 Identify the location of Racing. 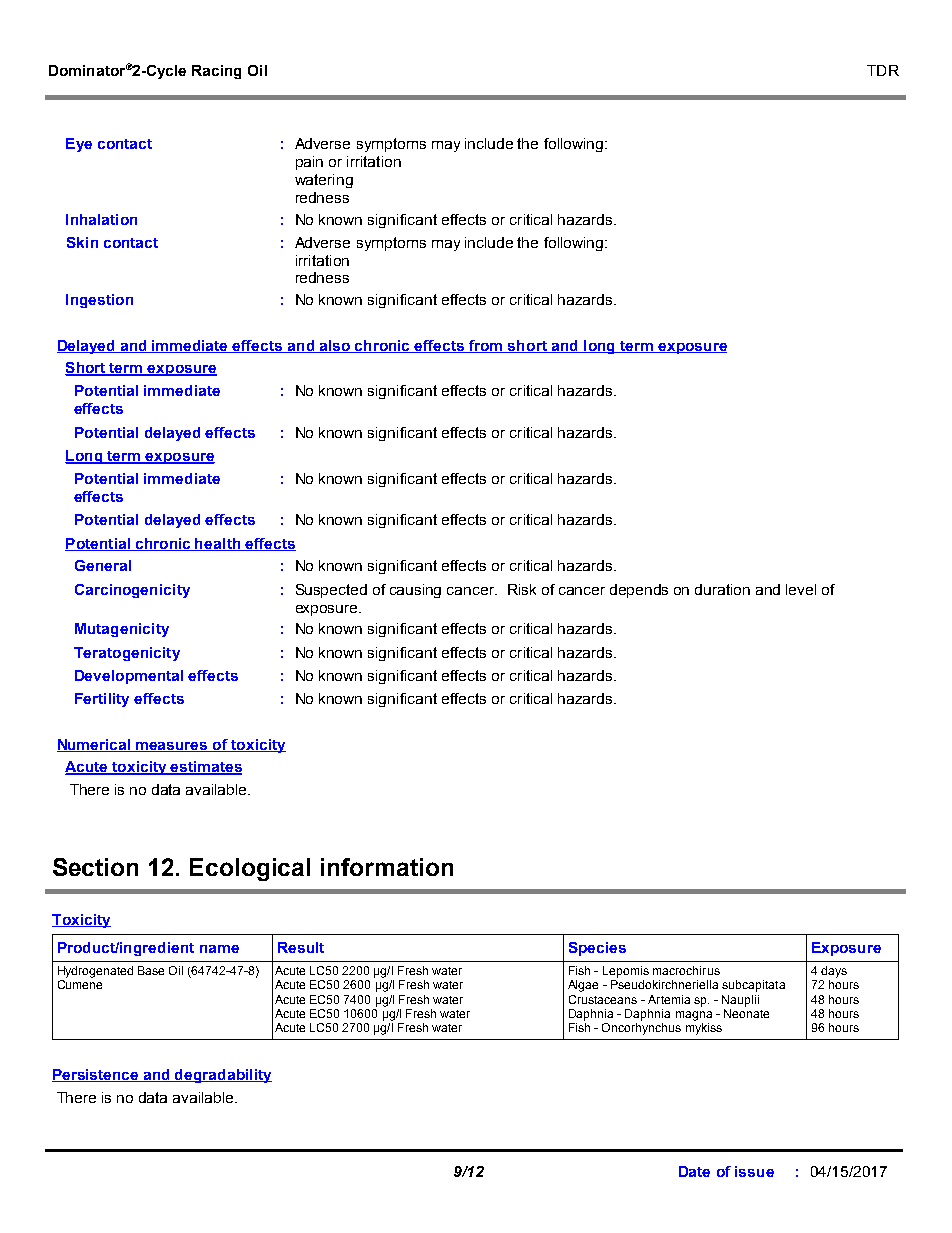
(216, 72).
